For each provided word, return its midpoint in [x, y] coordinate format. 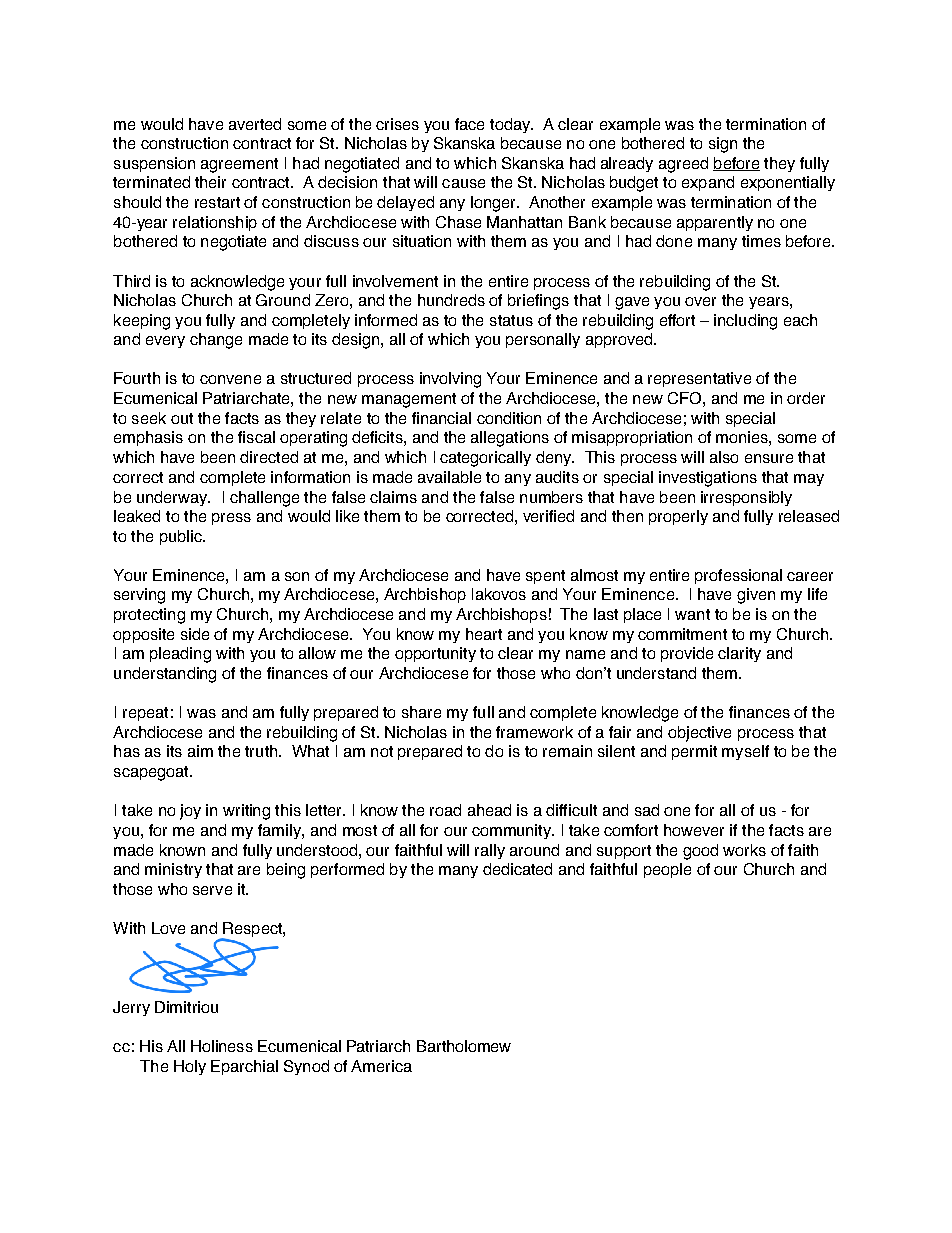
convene [230, 379]
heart [484, 634]
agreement [239, 165]
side [195, 634]
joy [190, 812]
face [469, 124]
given [756, 596]
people [667, 870]
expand [708, 183]
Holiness [222, 1046]
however [694, 830]
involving [450, 380]
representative [699, 379]
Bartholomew [464, 1046]
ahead [489, 810]
